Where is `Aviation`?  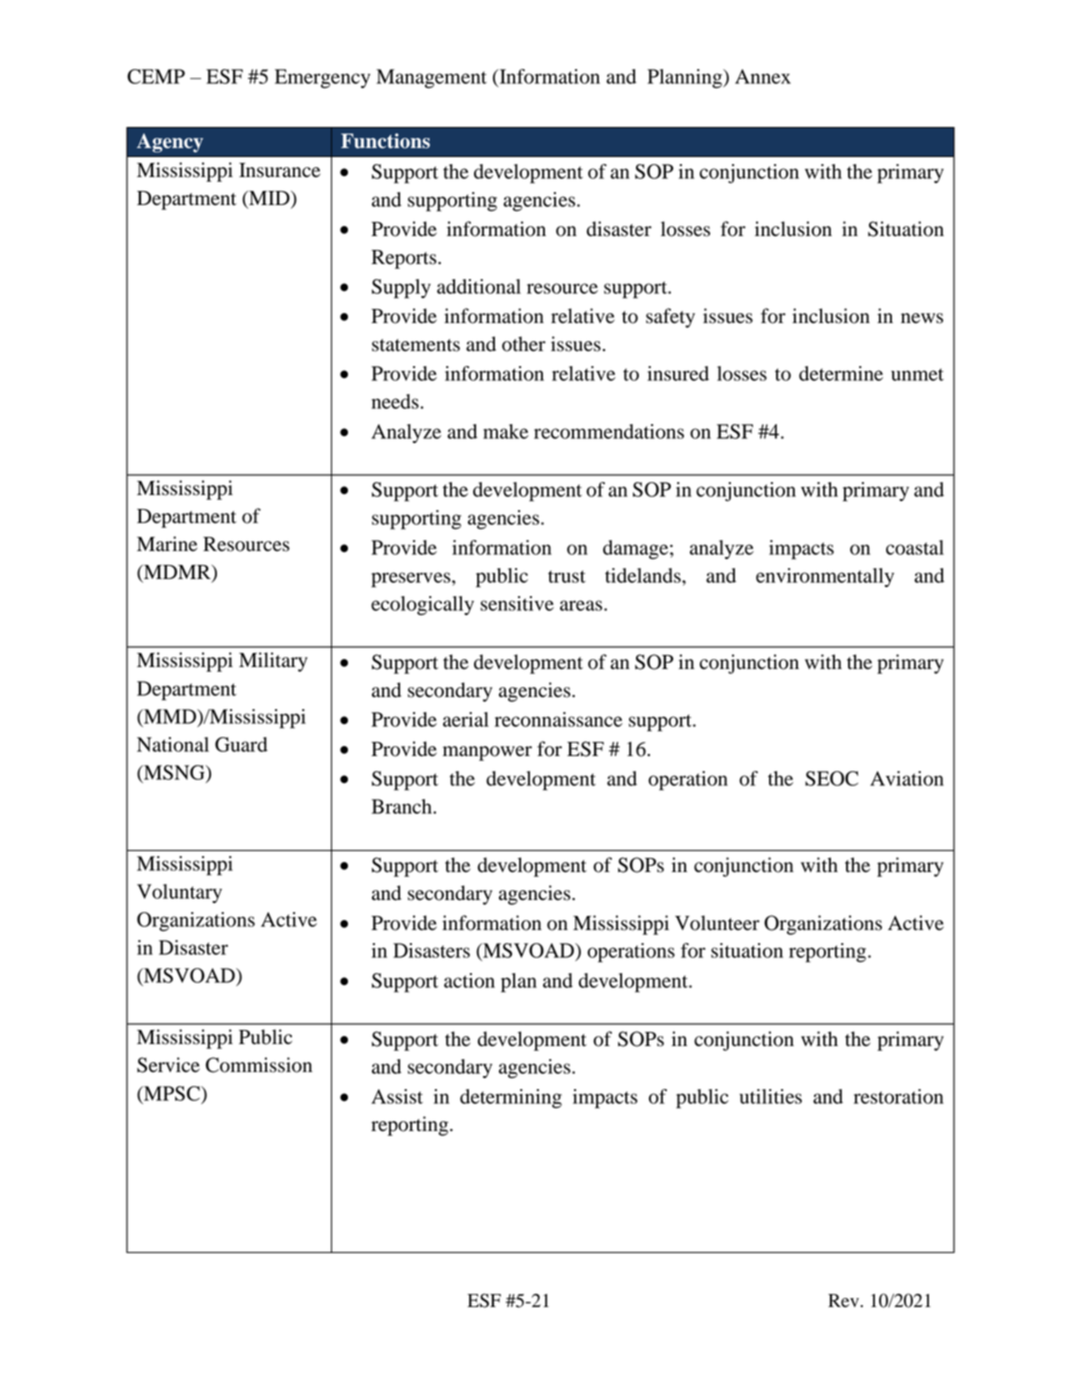
Aviation is located at coordinates (907, 778).
